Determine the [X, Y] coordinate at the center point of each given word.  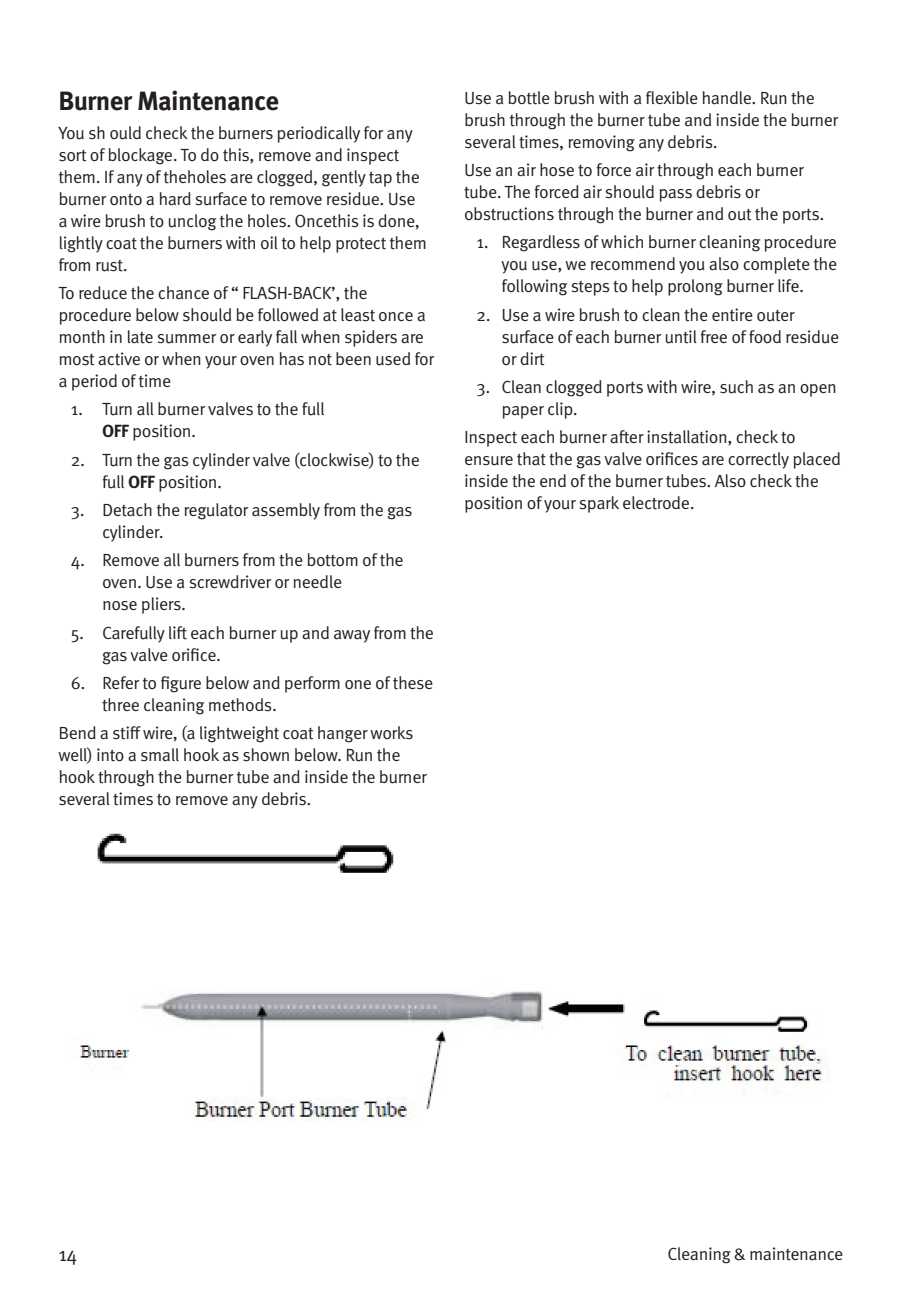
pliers [162, 605]
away [352, 636]
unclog [192, 222]
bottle [529, 98]
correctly [758, 460]
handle [728, 98]
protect [361, 245]
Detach [127, 510]
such [736, 387]
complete [776, 265]
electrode [657, 503]
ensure [489, 461]
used [393, 359]
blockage [141, 156]
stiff [127, 733]
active [119, 359]
